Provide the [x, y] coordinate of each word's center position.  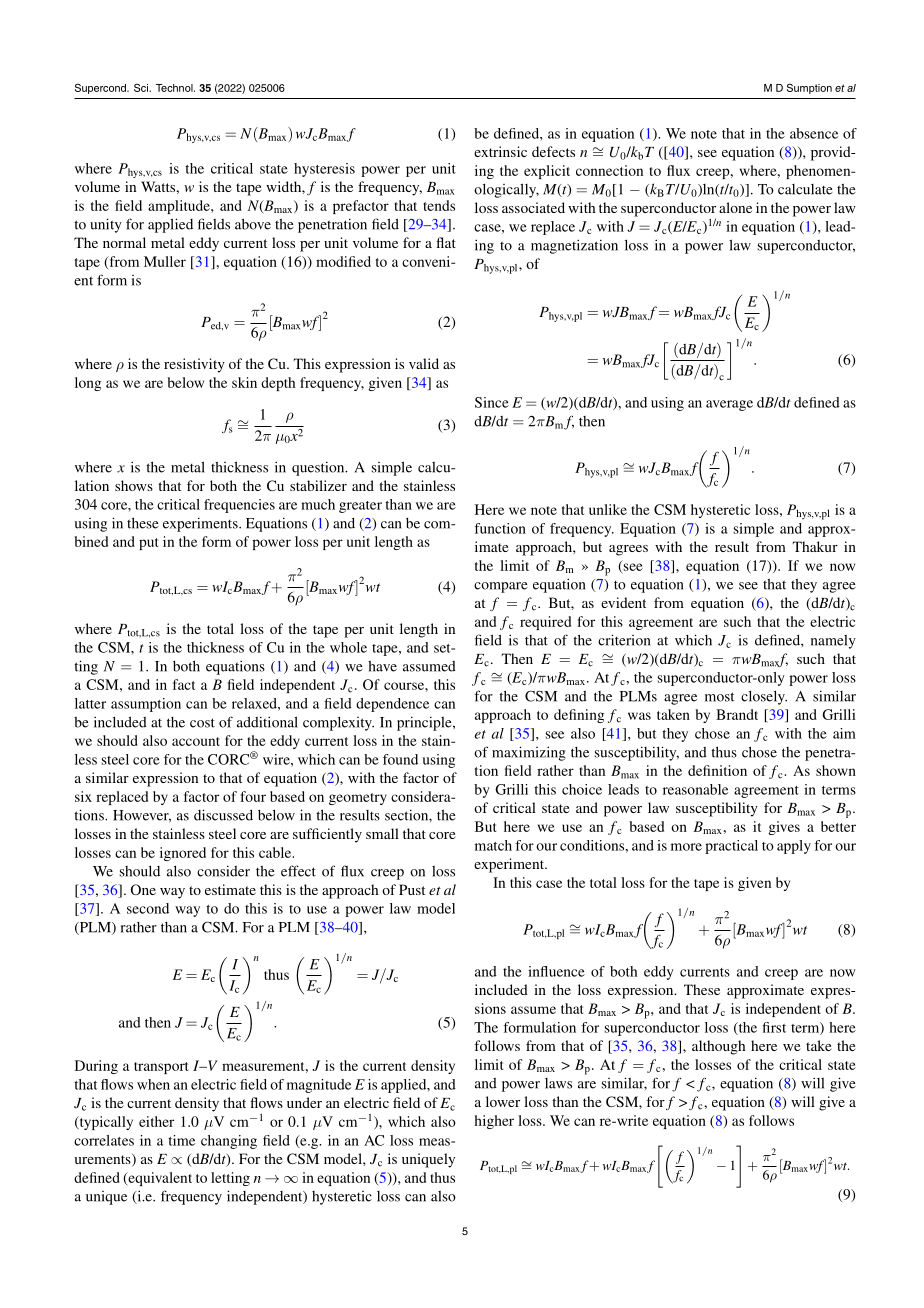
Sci [142, 88]
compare [501, 587]
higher [494, 1122]
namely [833, 642]
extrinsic [500, 151]
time [181, 1140]
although [719, 1047]
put [148, 544]
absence [814, 133]
